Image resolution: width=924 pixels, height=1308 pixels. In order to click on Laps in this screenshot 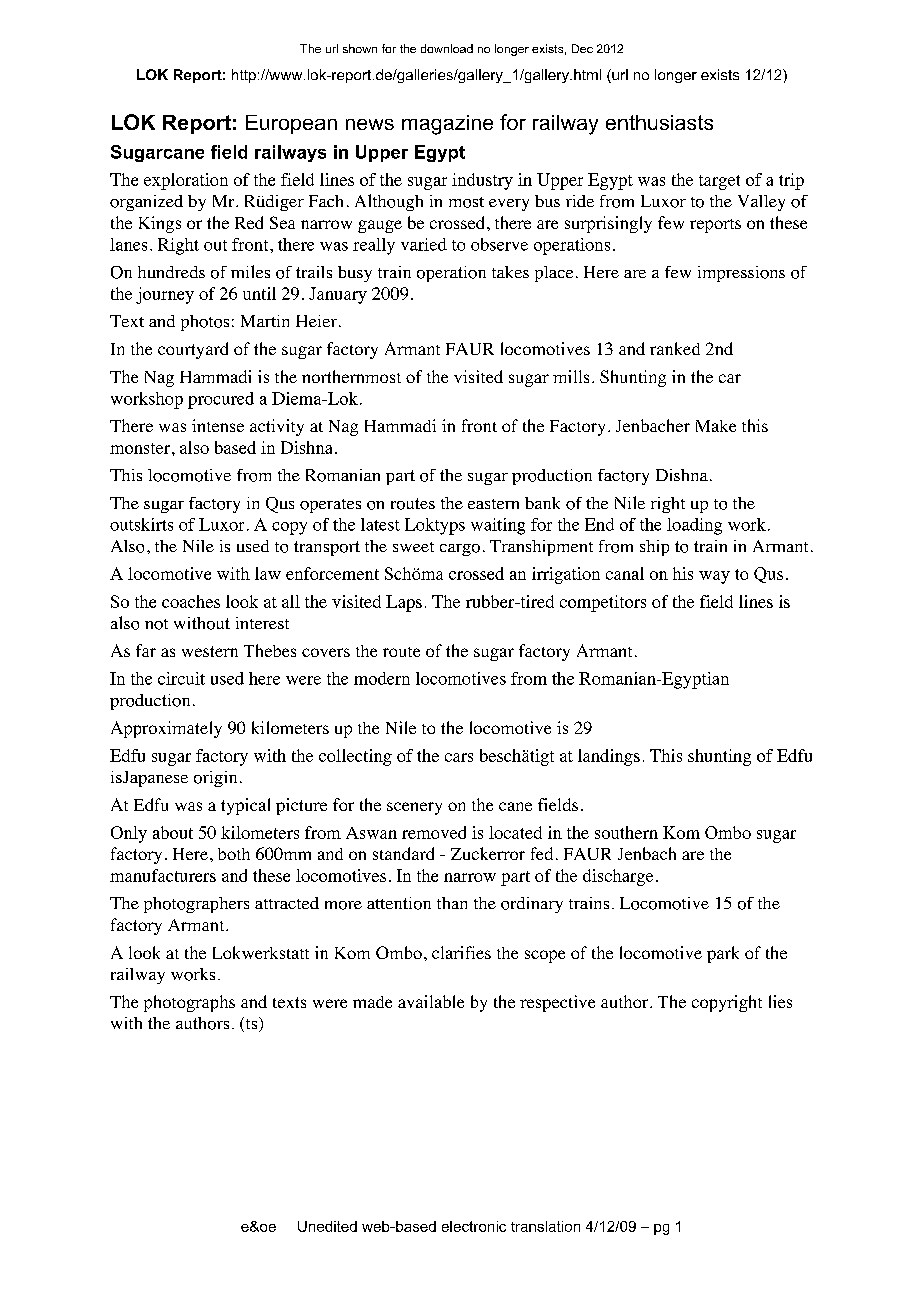, I will do `click(404, 603)`.
